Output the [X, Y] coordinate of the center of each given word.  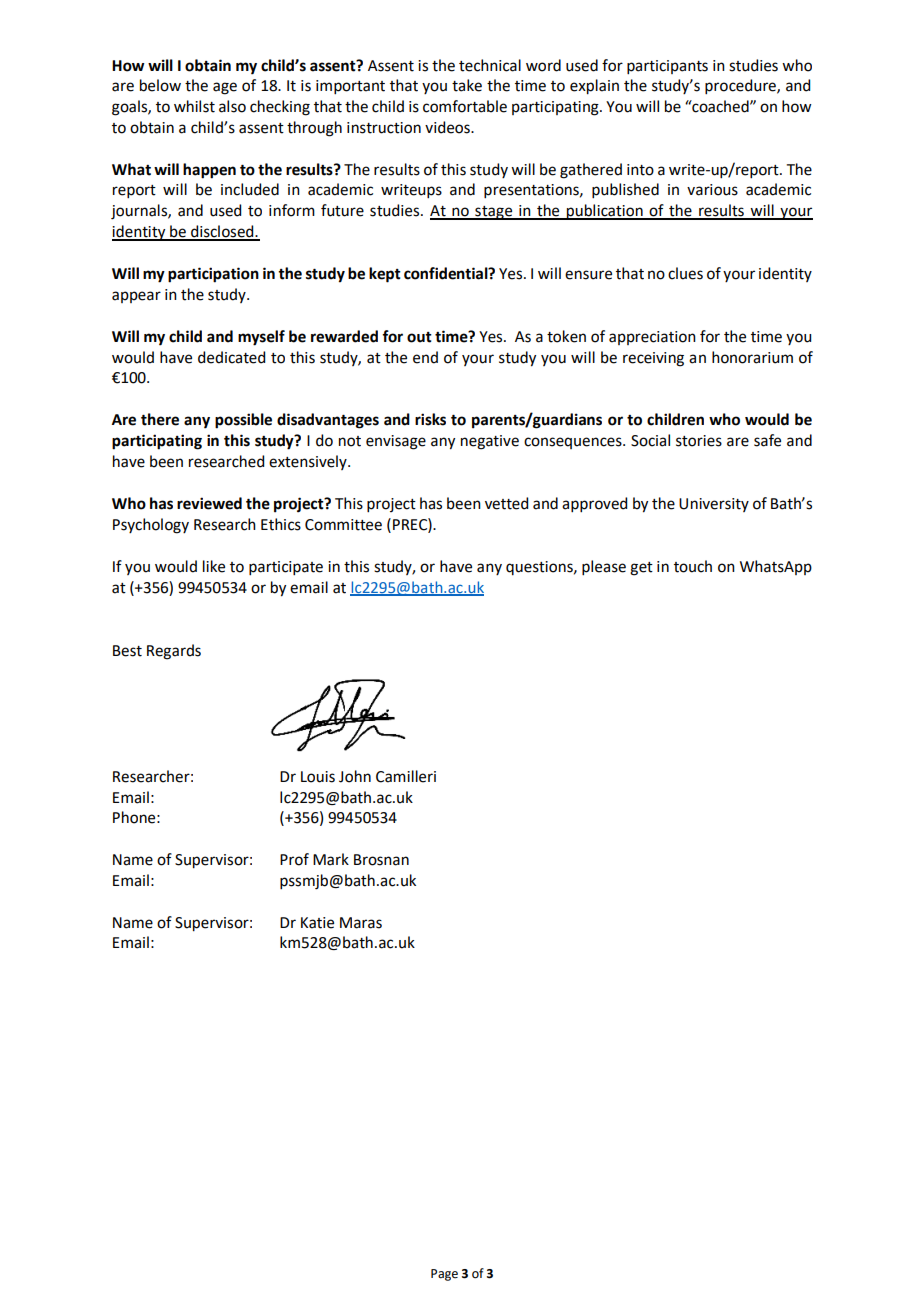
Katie [317, 923]
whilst [194, 106]
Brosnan [381, 860]
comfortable [465, 106]
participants [667, 67]
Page [444, 1275]
